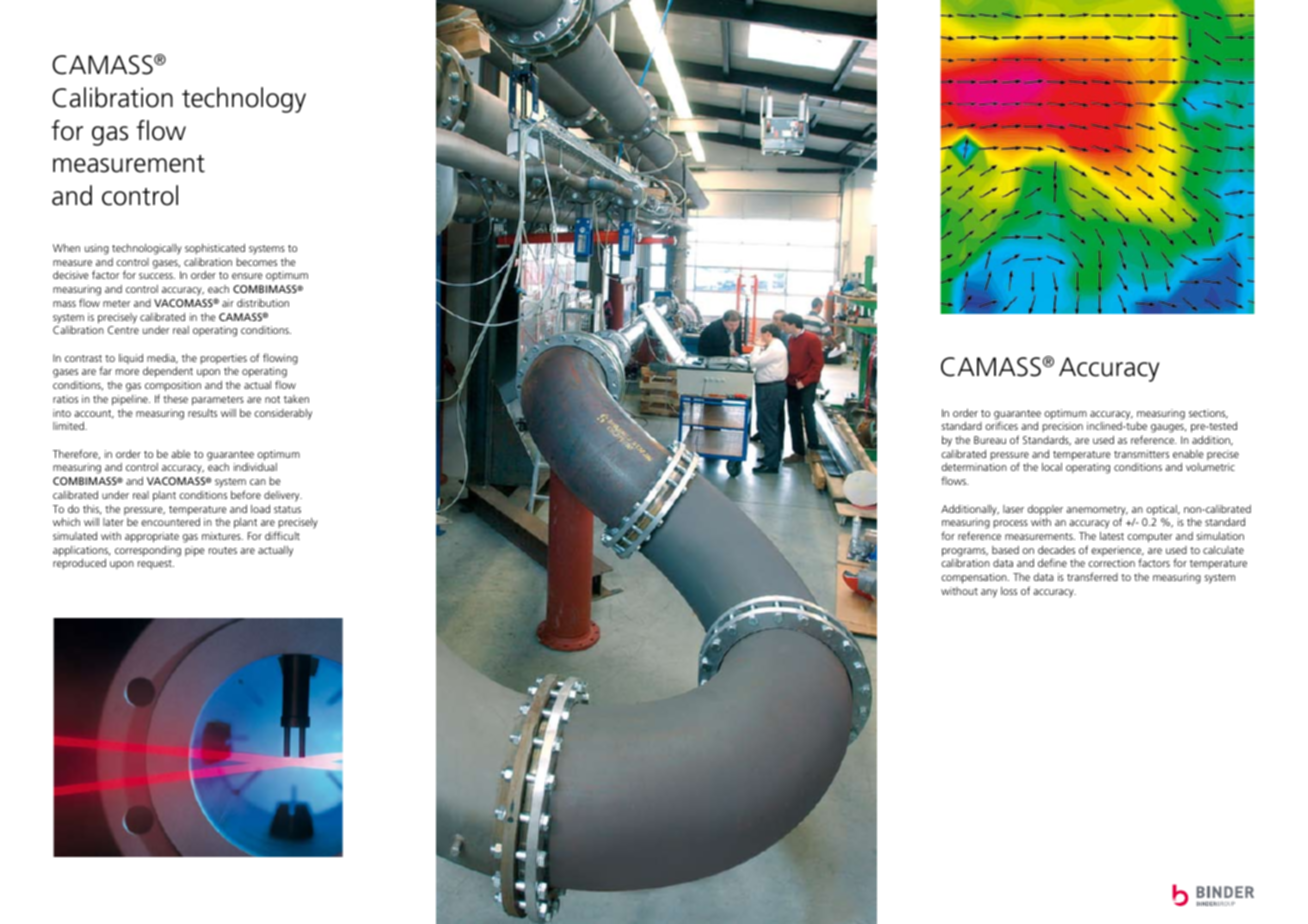  What do you see at coordinates (223, 359) in the screenshot?
I see `properties` at bounding box center [223, 359].
